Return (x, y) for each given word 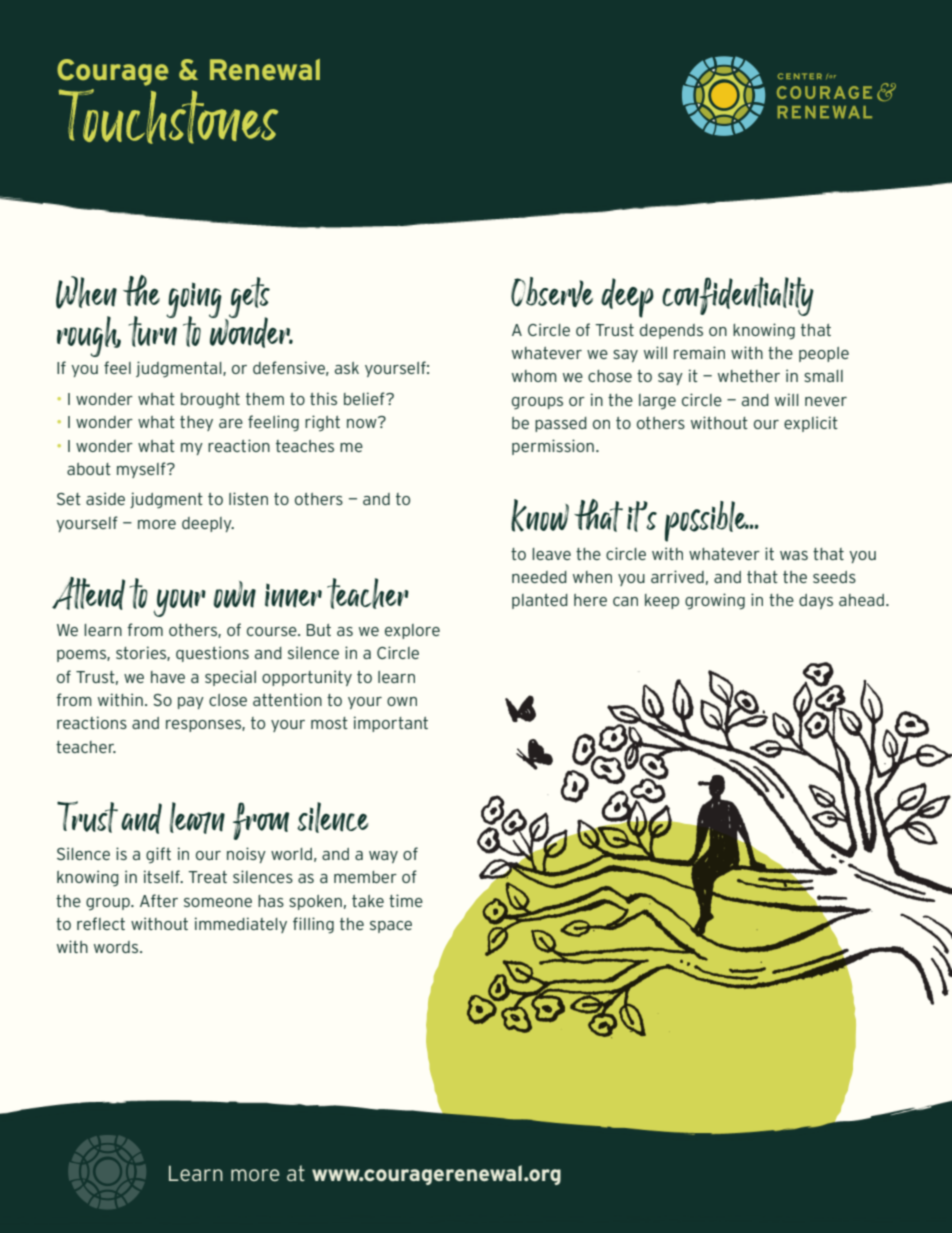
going (194, 301)
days (816, 601)
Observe (552, 292)
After (159, 900)
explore (412, 631)
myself (142, 470)
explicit (811, 424)
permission (553, 447)
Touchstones (168, 116)
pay (191, 703)
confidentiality (738, 296)
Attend (88, 593)
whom (534, 376)
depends (671, 331)
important (391, 724)
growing (715, 601)
